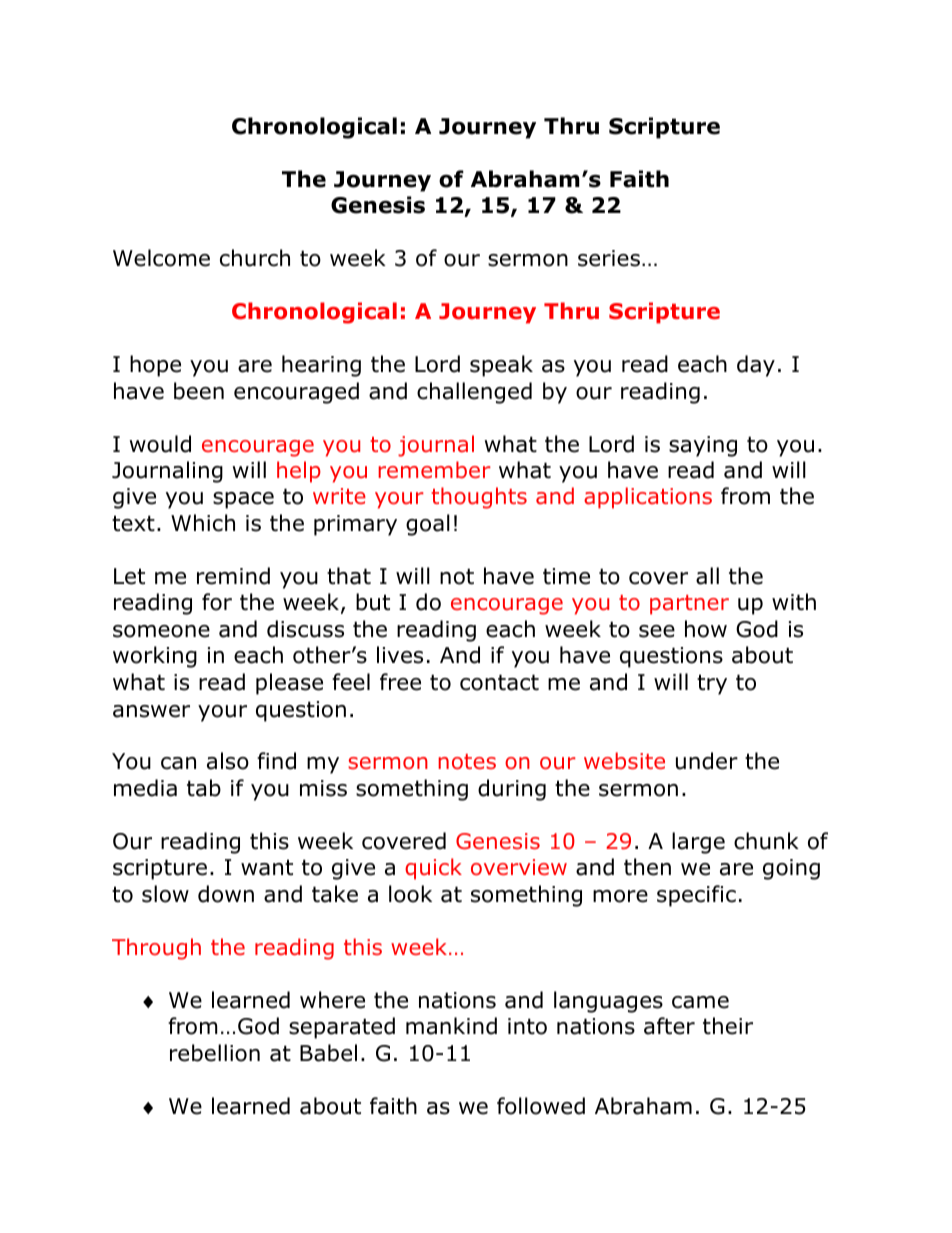 The width and height of the document is (952, 1233). I want to click on speak, so click(501, 366).
